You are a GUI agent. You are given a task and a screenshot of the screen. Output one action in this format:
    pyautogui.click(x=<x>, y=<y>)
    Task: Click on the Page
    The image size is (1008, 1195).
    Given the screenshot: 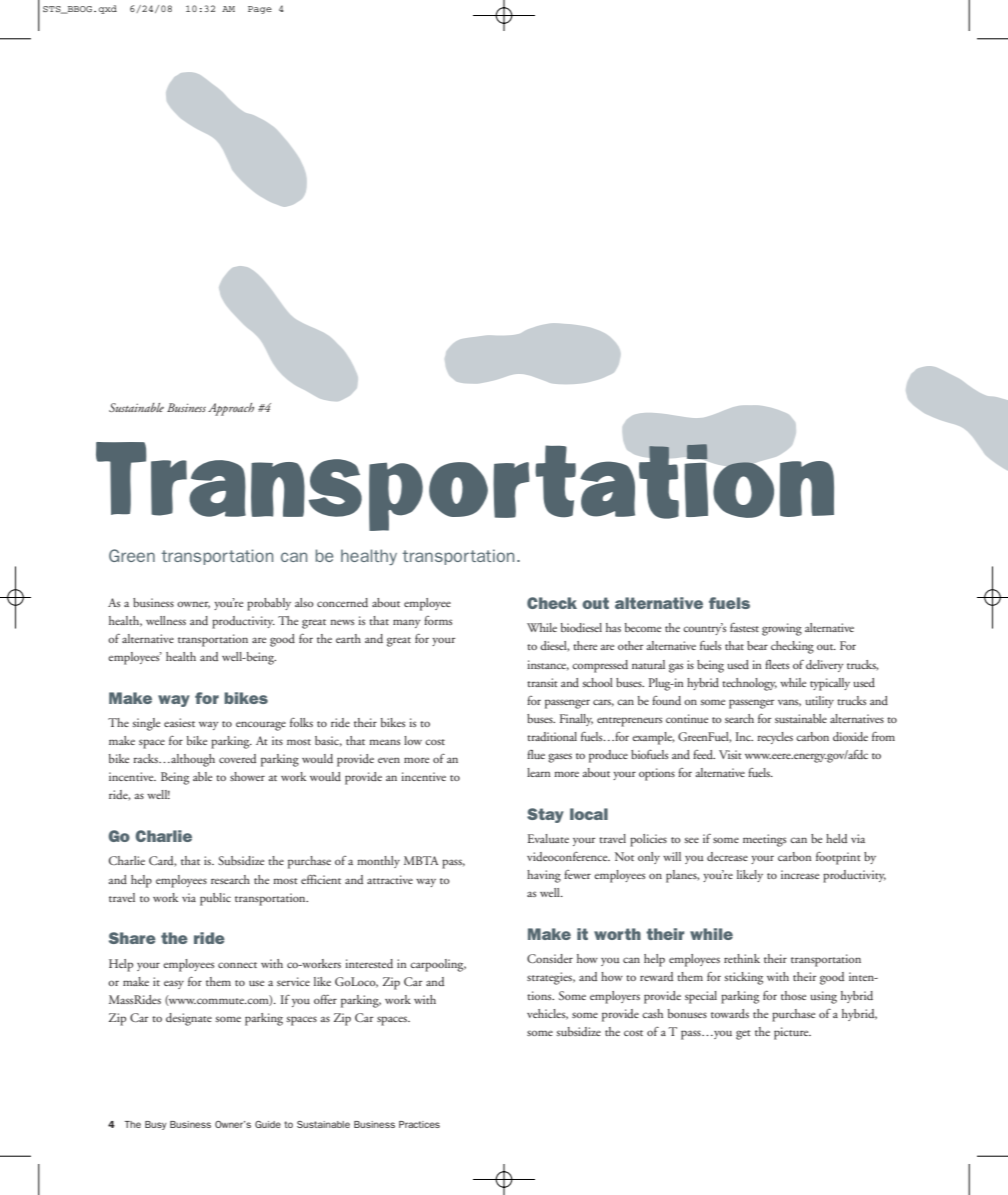 What is the action you would take?
    pyautogui.click(x=260, y=10)
